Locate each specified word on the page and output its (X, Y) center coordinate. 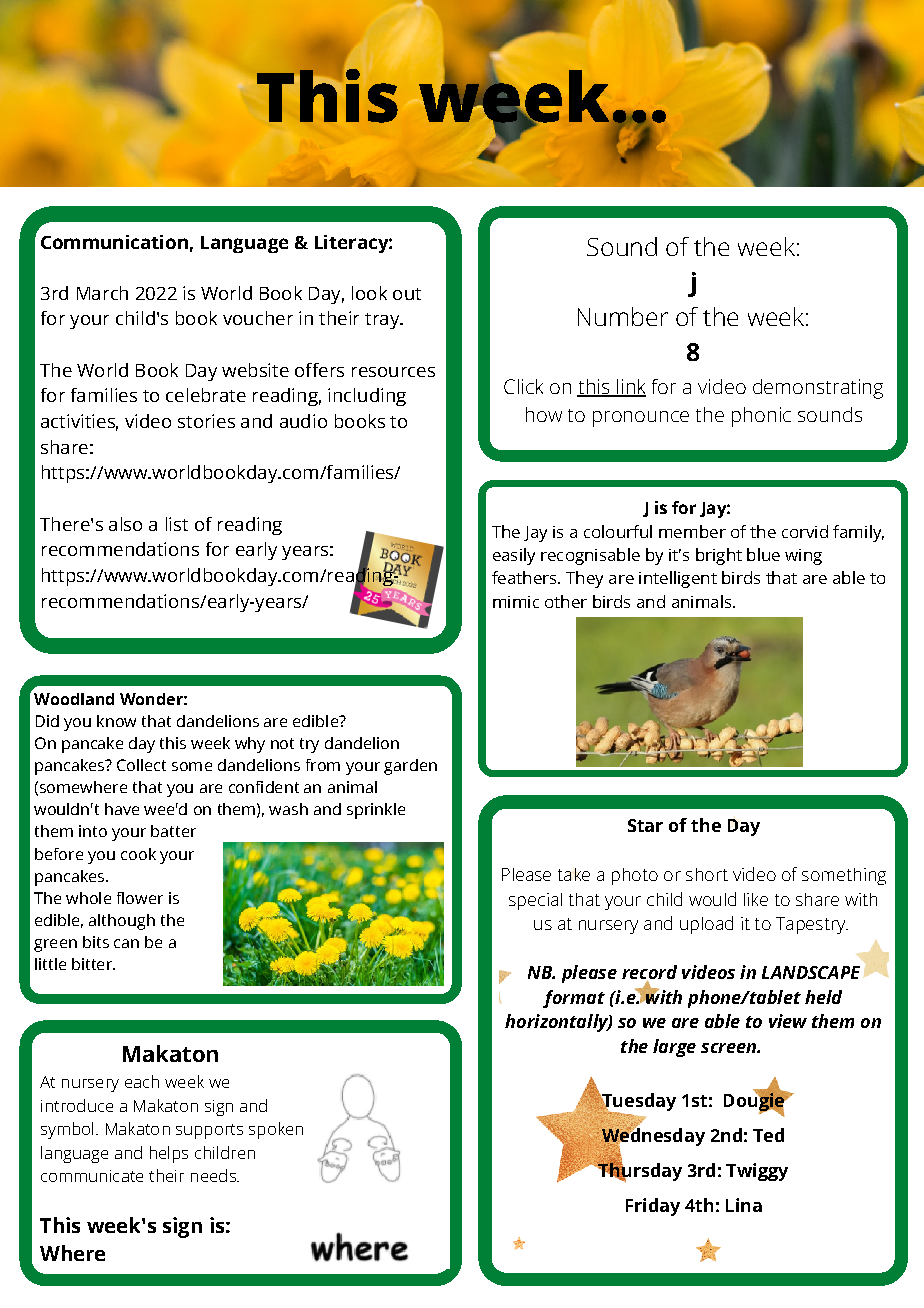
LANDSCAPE (811, 972)
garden (410, 767)
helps (169, 1154)
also (125, 524)
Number (623, 316)
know (116, 721)
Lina (744, 1205)
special (535, 901)
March (102, 293)
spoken (276, 1130)
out (407, 294)
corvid (805, 531)
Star (645, 825)
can (126, 943)
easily (514, 556)
